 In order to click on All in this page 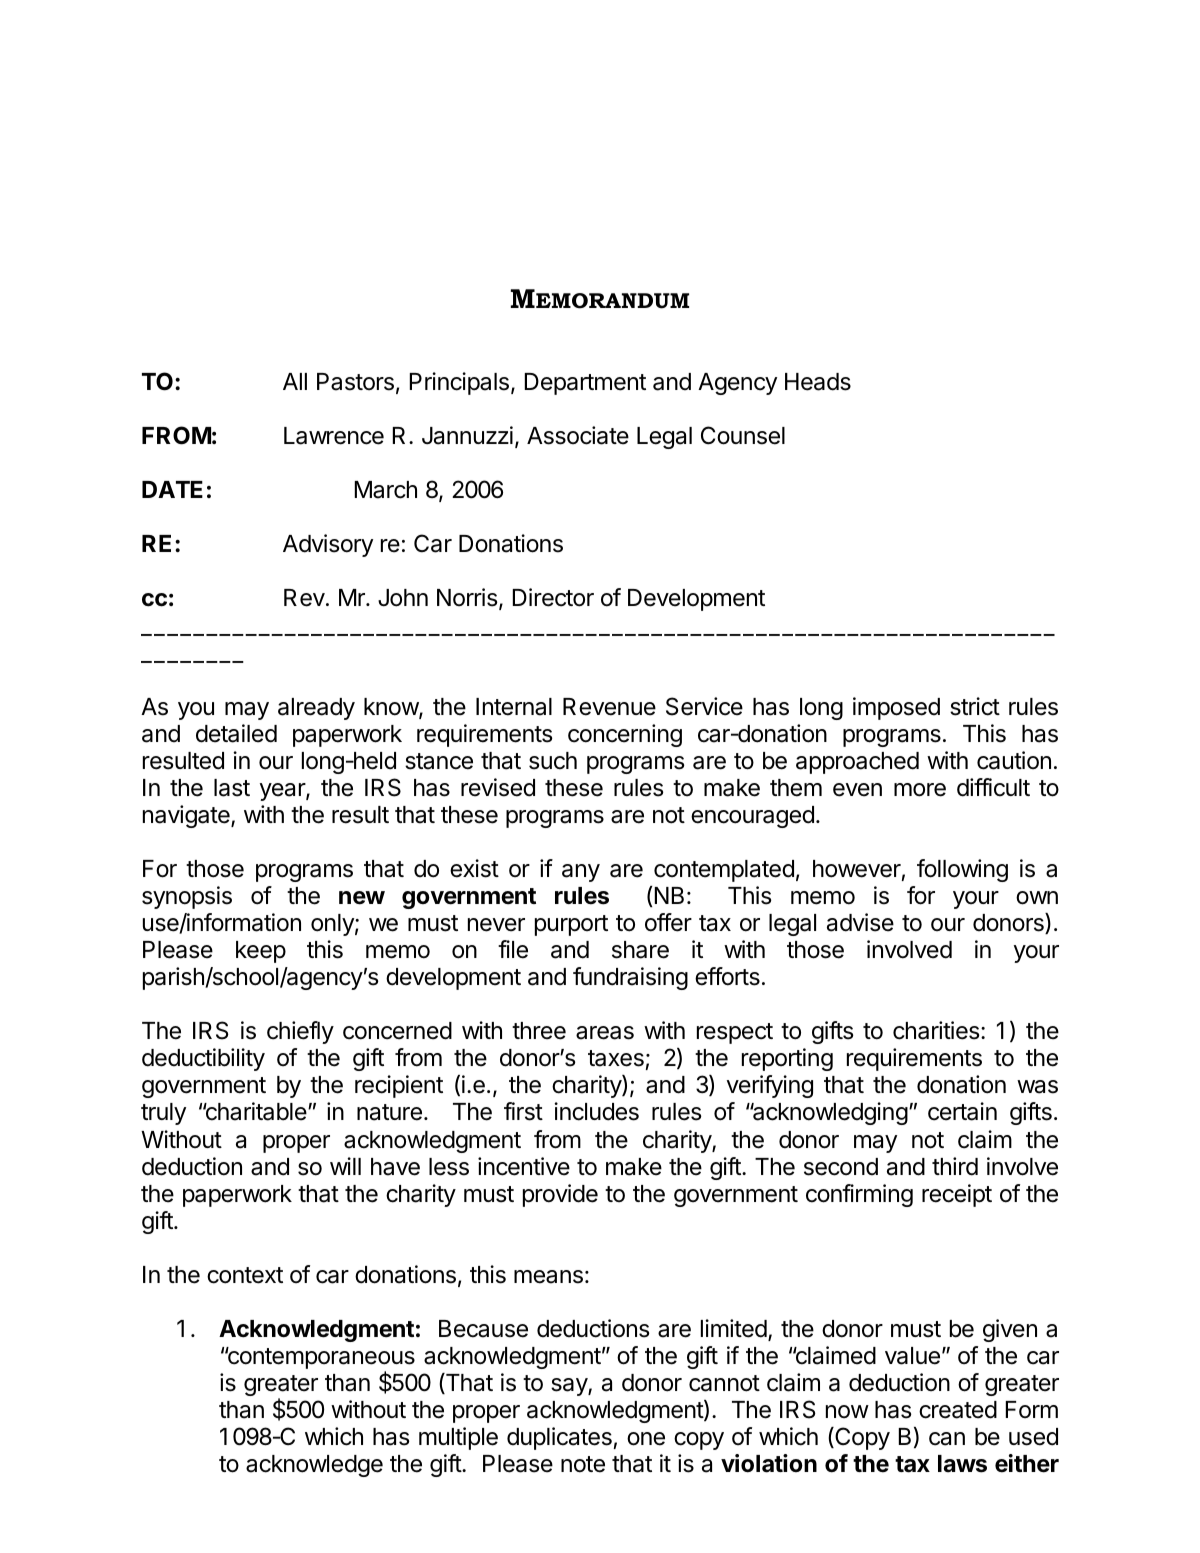, I will do `click(295, 381)`.
